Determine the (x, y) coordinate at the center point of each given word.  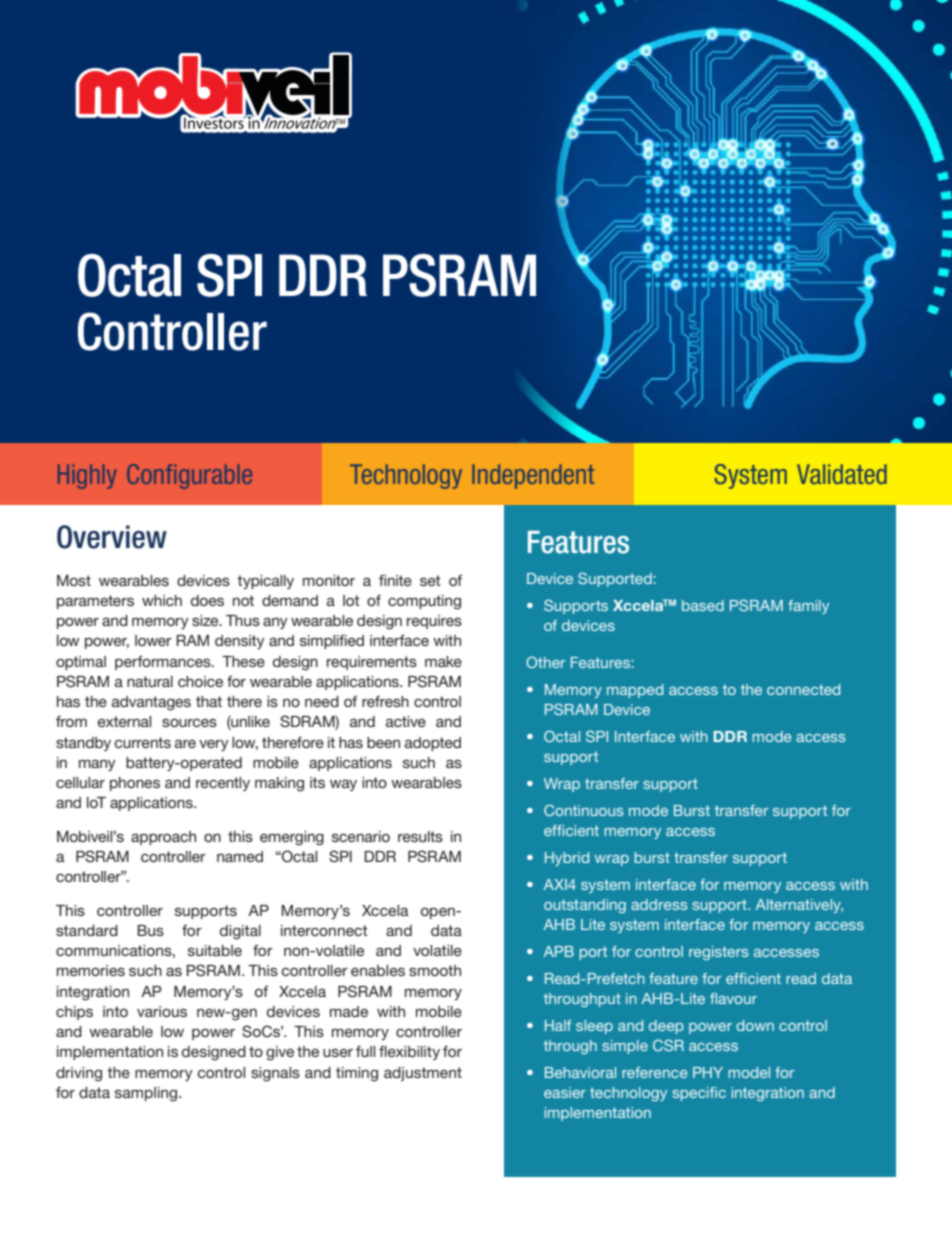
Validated (842, 474)
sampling (147, 1094)
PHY (708, 1072)
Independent (533, 476)
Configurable (189, 476)
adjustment (423, 1074)
